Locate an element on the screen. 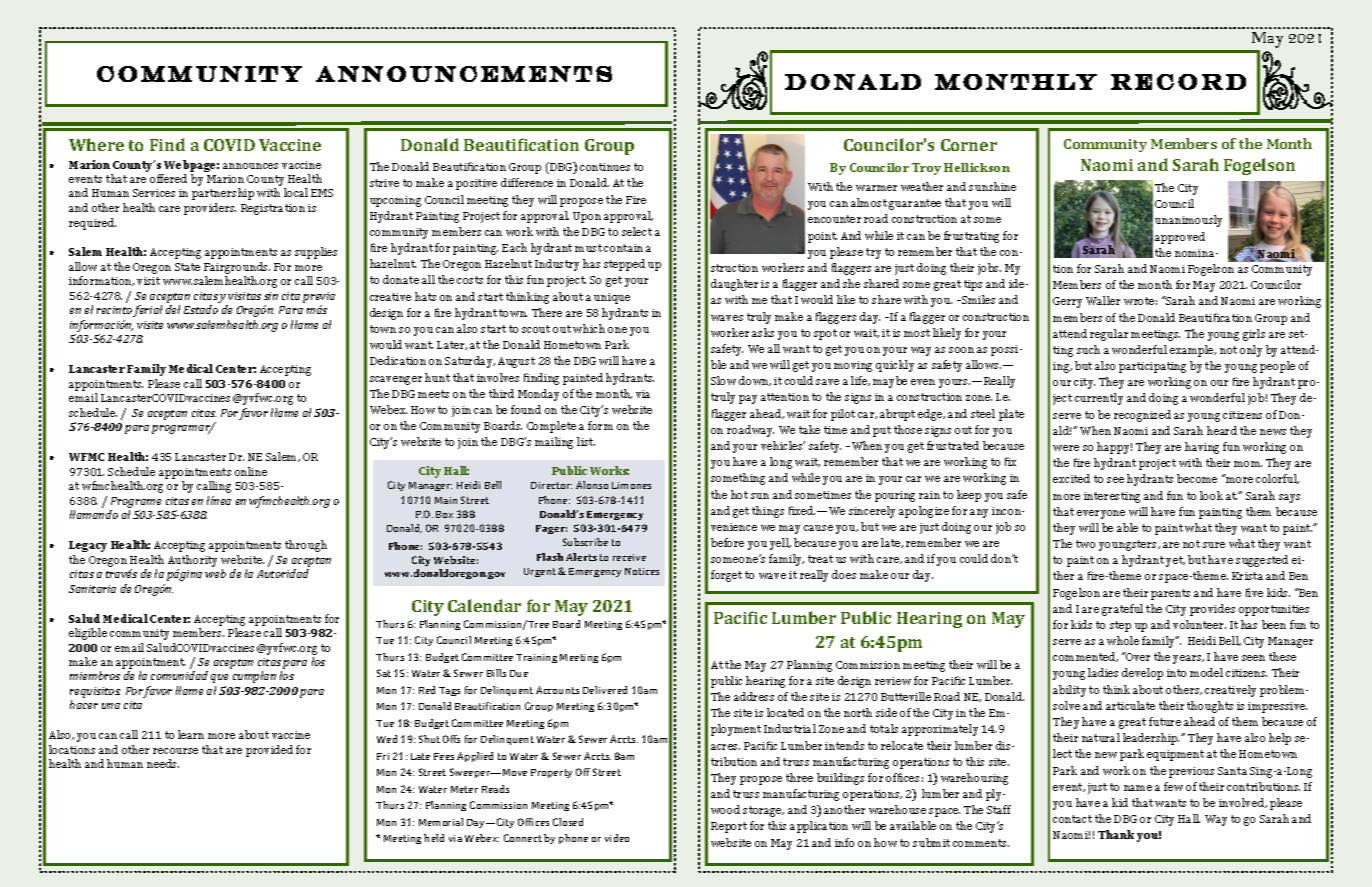  Memorial is located at coordinates (441, 822).
